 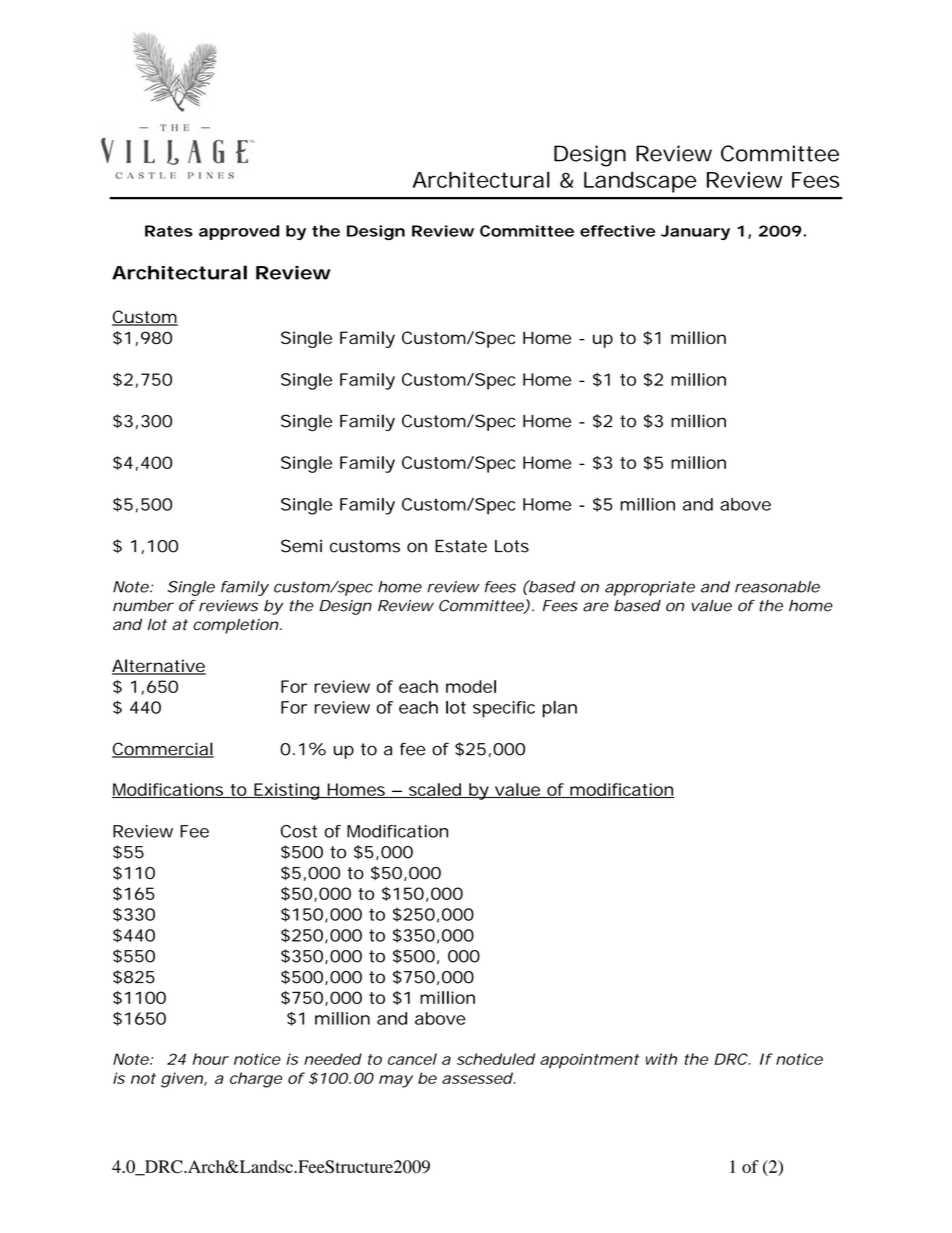 I want to click on hour, so click(x=210, y=1059).
